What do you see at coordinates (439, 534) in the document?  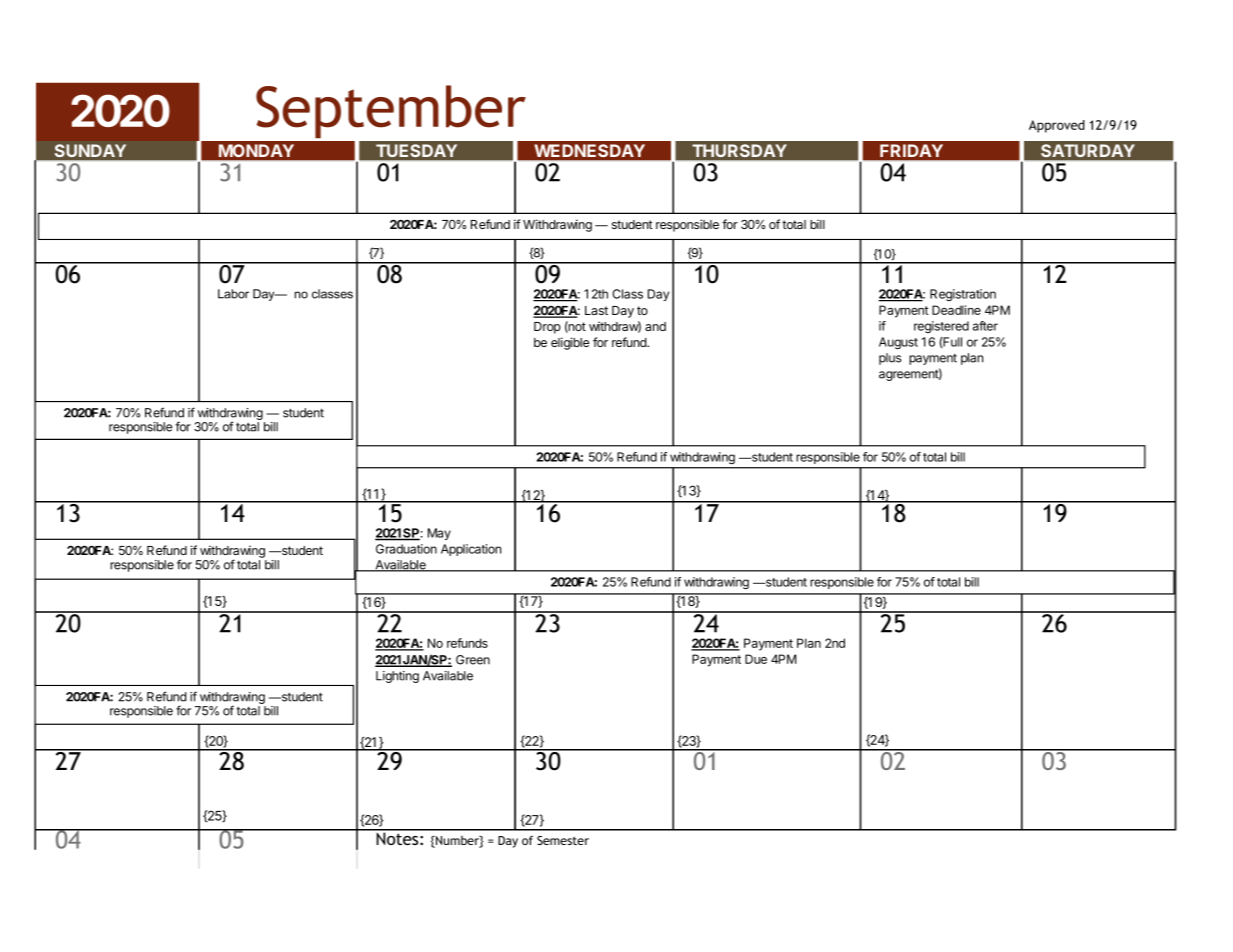 I see `May` at bounding box center [439, 534].
